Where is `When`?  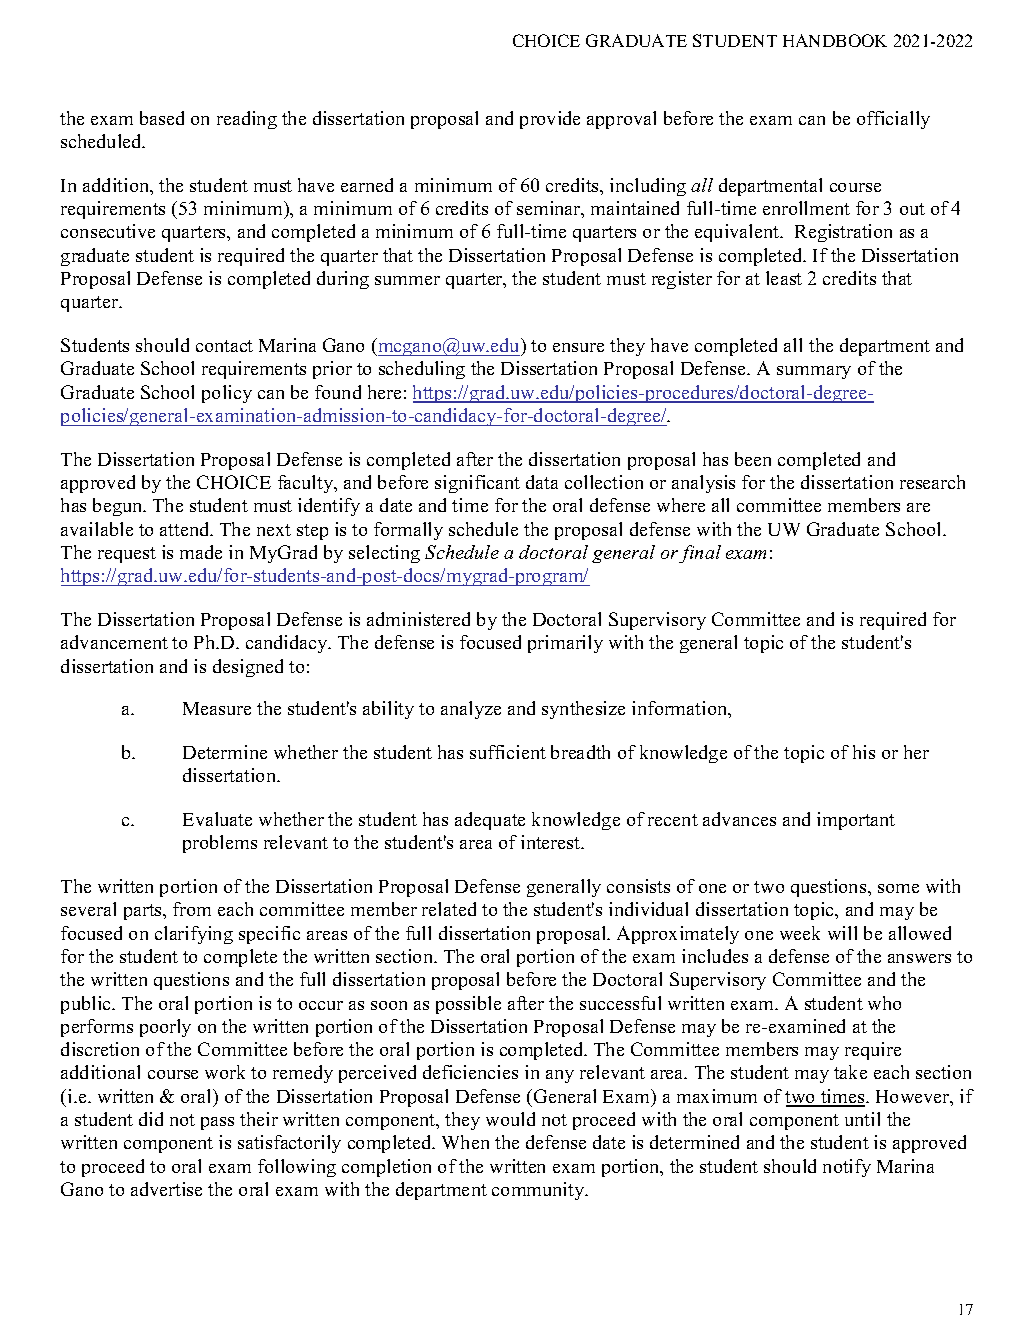 When is located at coordinates (465, 1142).
